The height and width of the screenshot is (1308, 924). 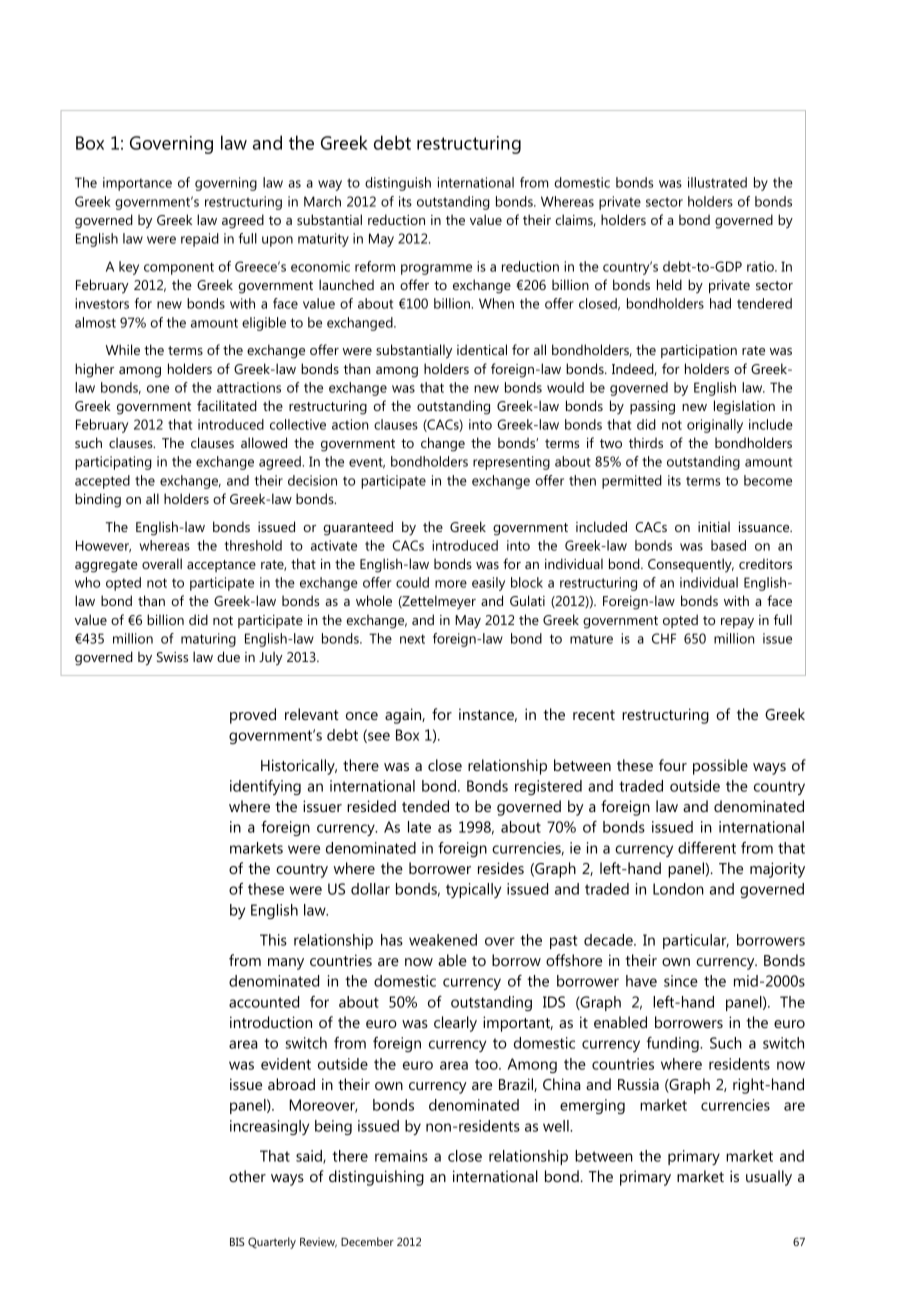 What do you see at coordinates (696, 941) in the screenshot?
I see `particular` at bounding box center [696, 941].
